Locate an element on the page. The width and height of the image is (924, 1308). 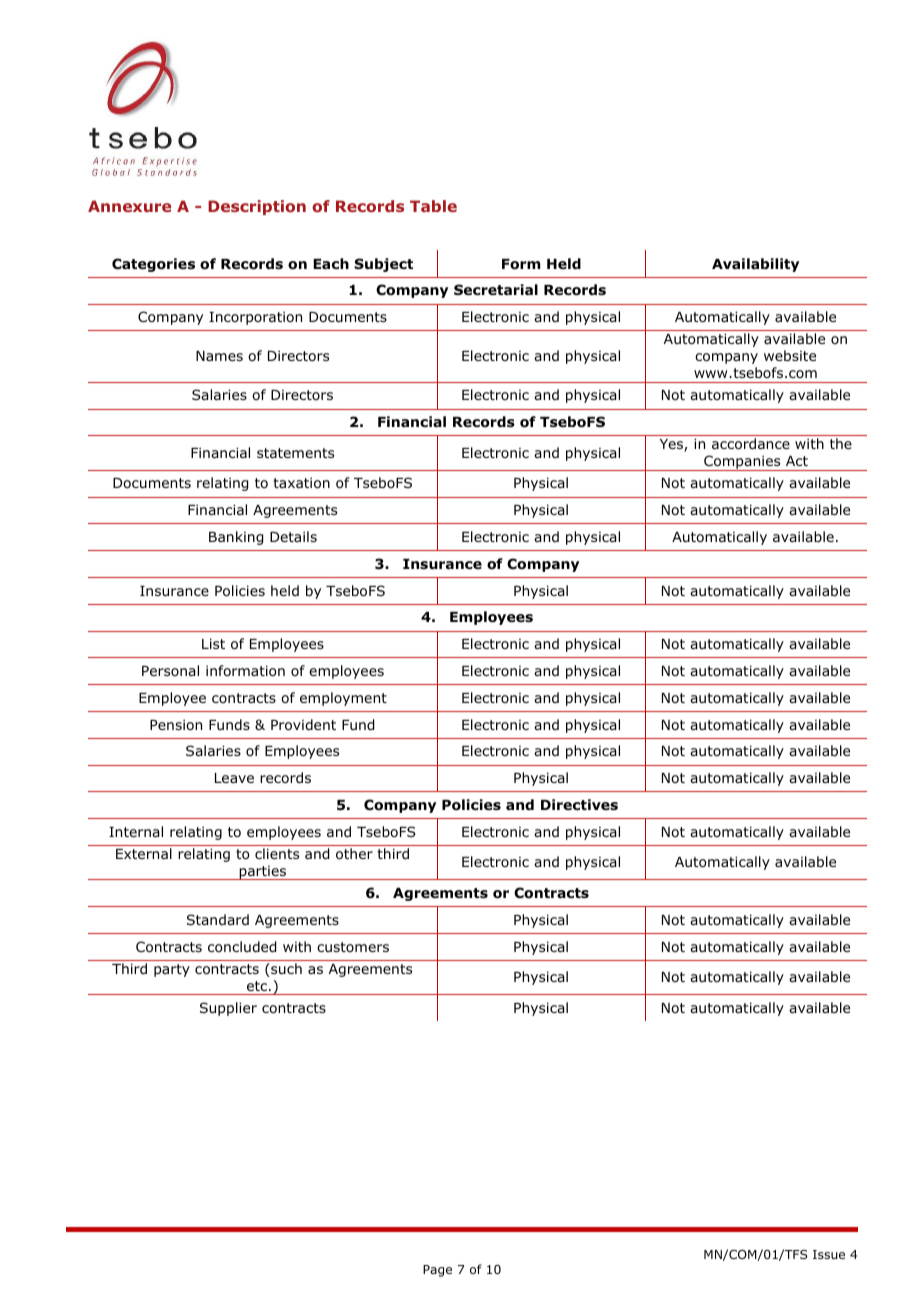
statements is located at coordinates (295, 453).
